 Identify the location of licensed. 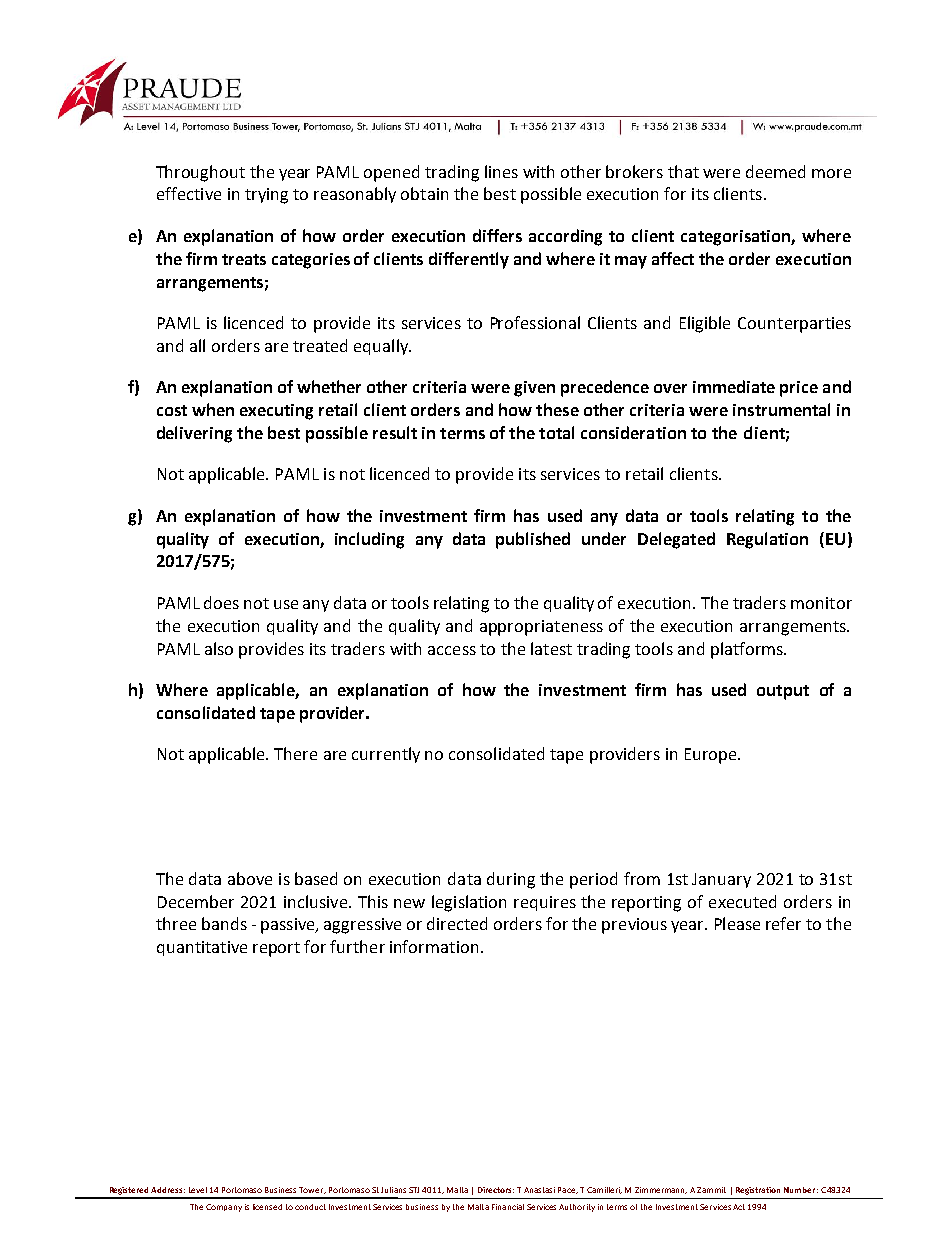
(267, 1207).
